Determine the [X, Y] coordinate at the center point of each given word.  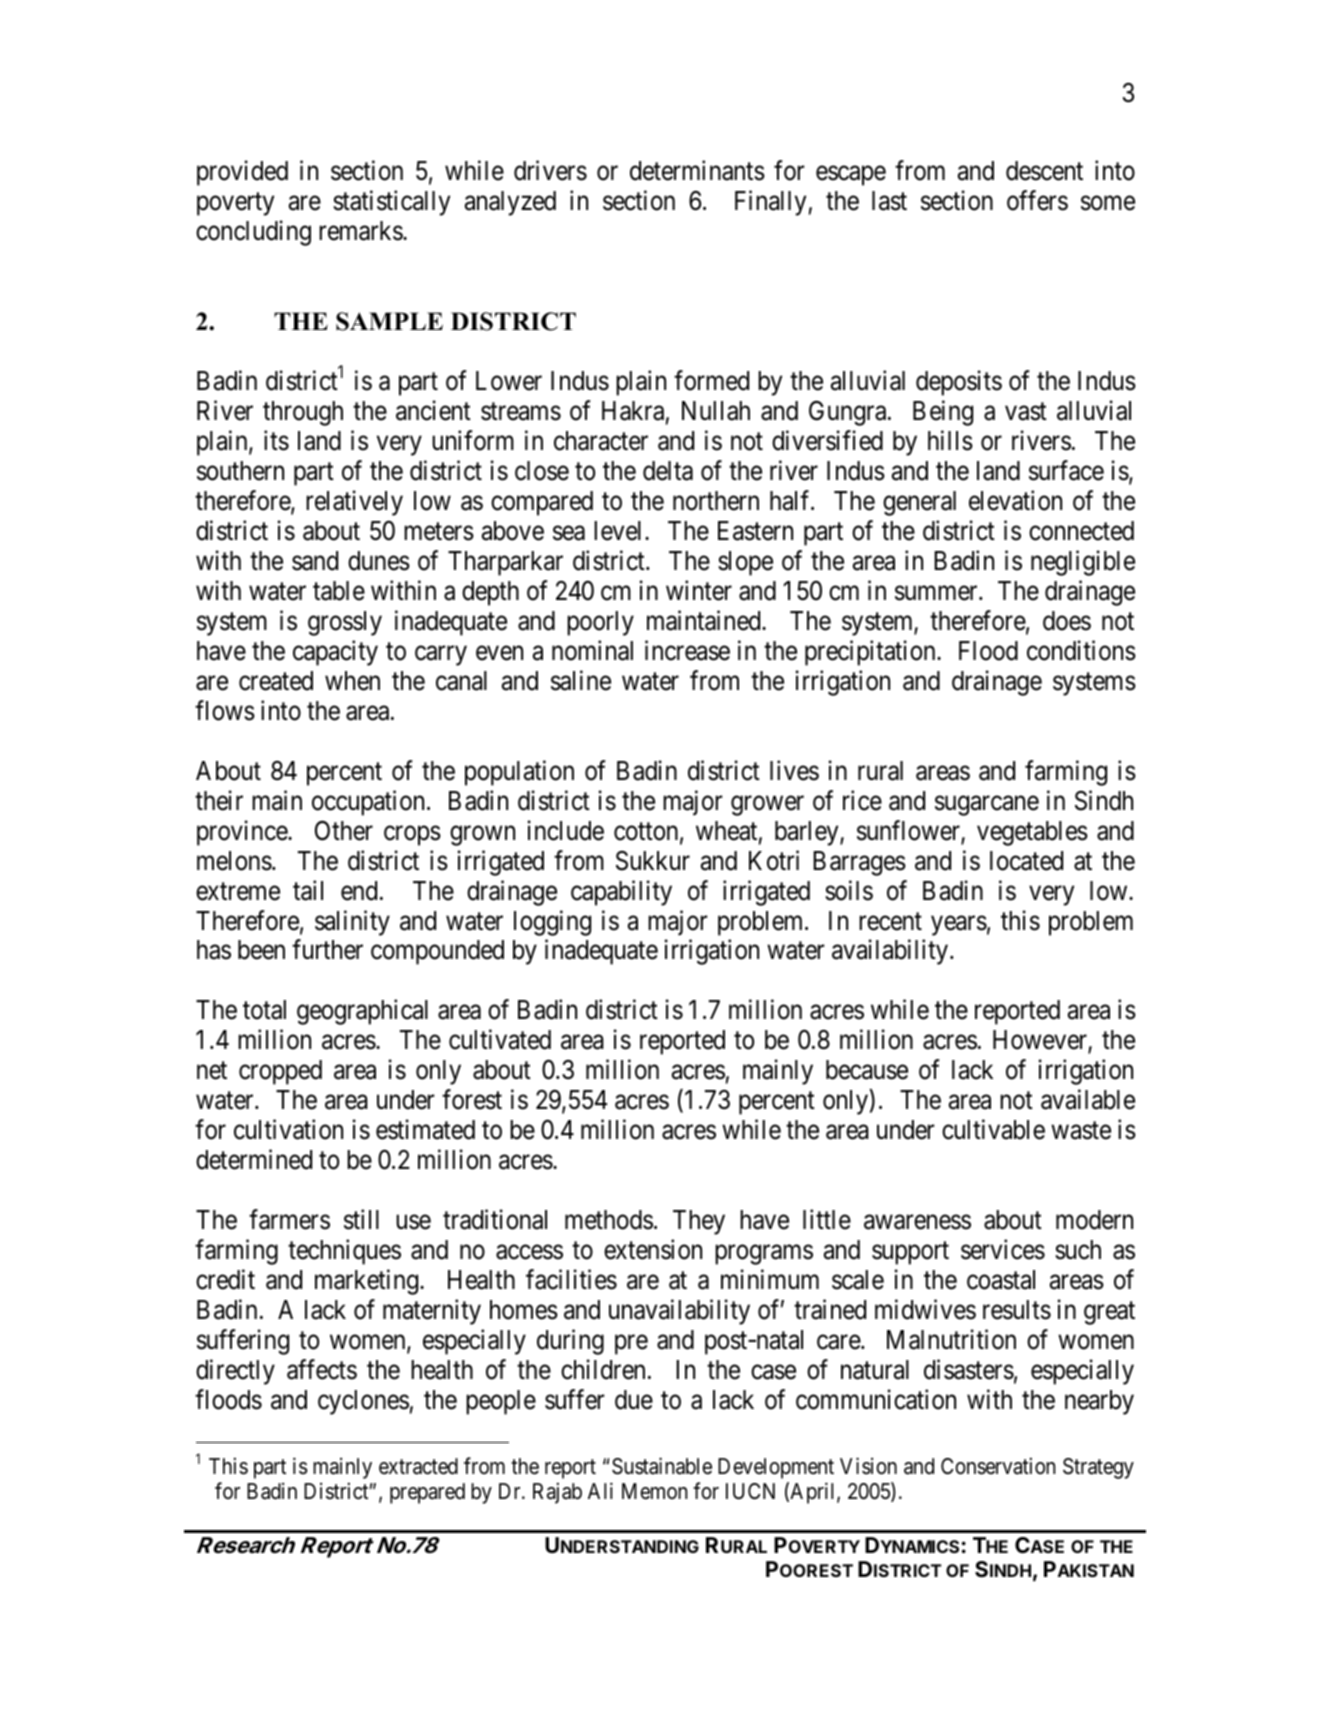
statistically [391, 203]
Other [344, 830]
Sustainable [662, 1466]
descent [1044, 171]
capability [621, 893]
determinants [697, 170]
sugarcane [987, 806]
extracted [418, 1466]
